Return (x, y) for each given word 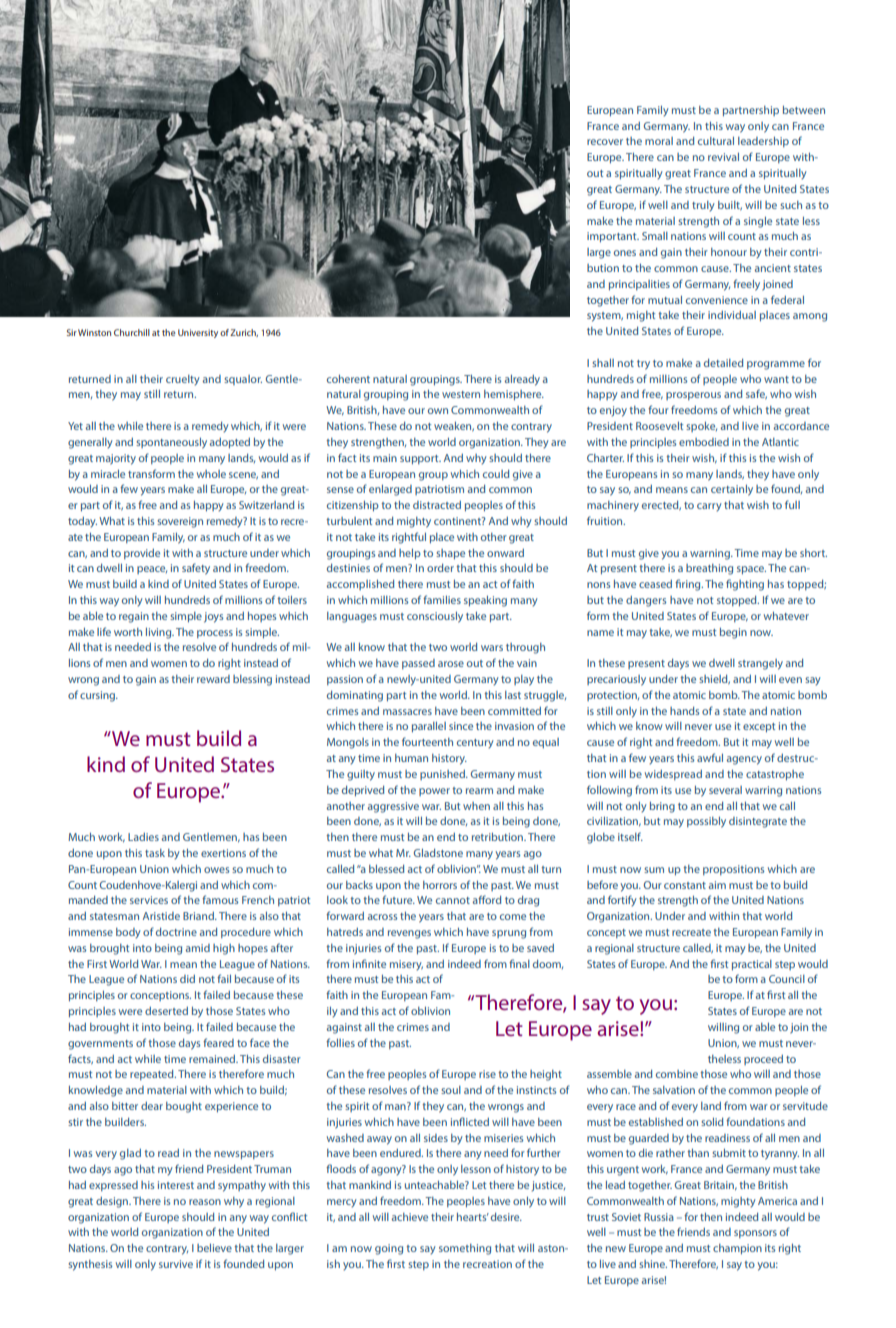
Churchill (132, 332)
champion (737, 1249)
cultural (716, 141)
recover (605, 142)
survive (176, 1264)
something (465, 1249)
